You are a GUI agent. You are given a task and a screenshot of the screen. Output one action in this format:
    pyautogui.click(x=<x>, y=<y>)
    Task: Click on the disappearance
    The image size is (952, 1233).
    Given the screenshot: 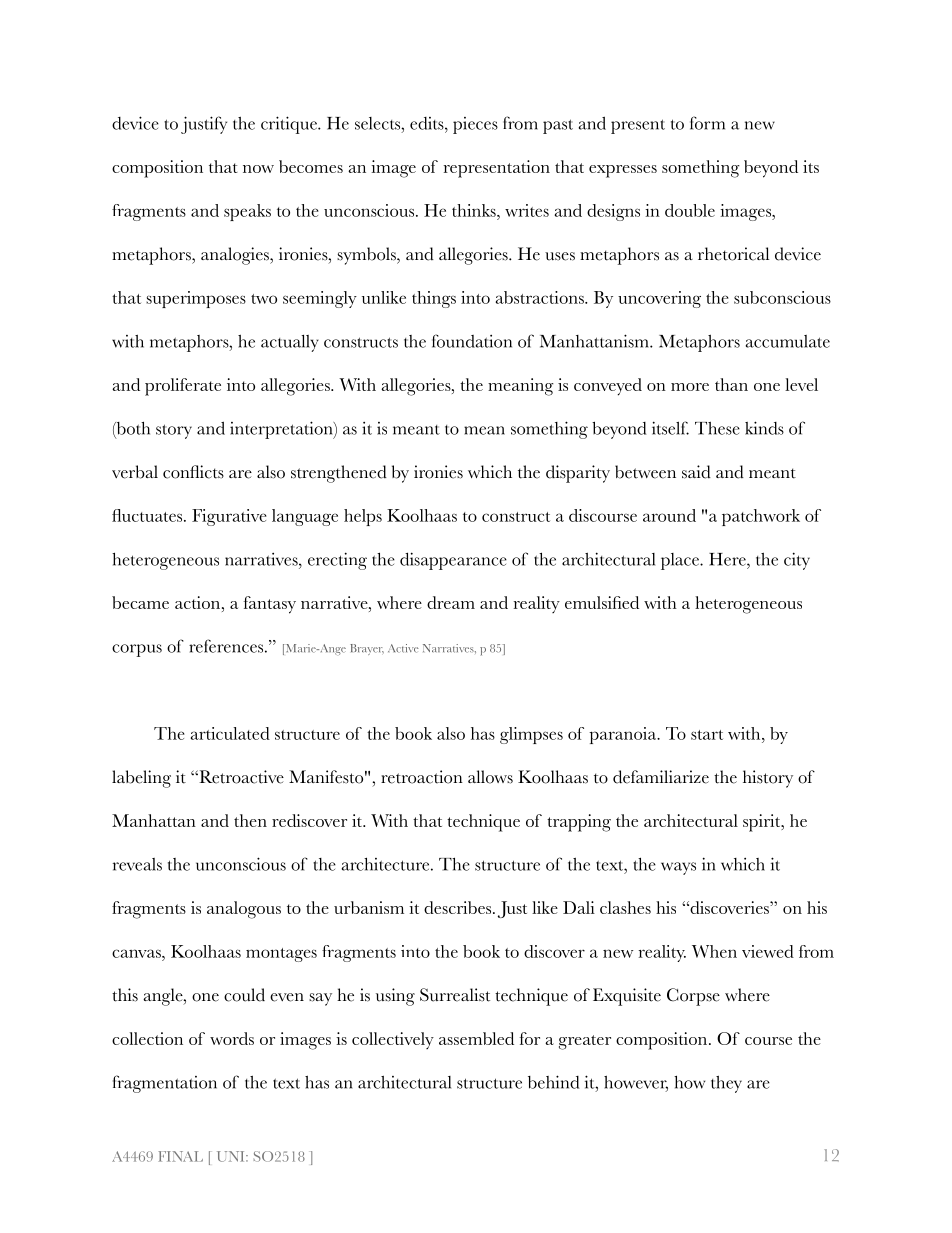 What is the action you would take?
    pyautogui.click(x=453, y=561)
